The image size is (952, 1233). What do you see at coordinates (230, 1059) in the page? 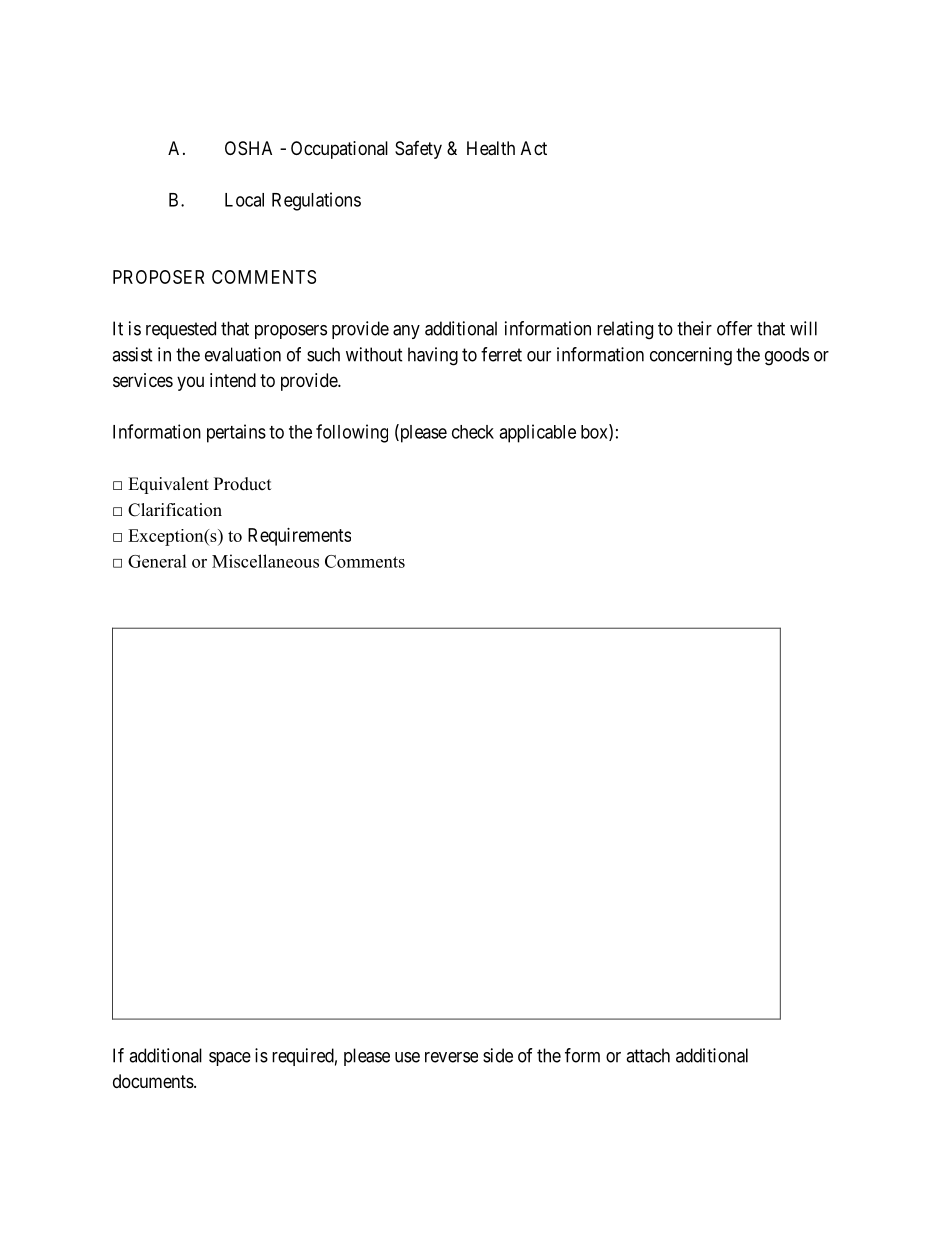
I see `space` at bounding box center [230, 1059].
